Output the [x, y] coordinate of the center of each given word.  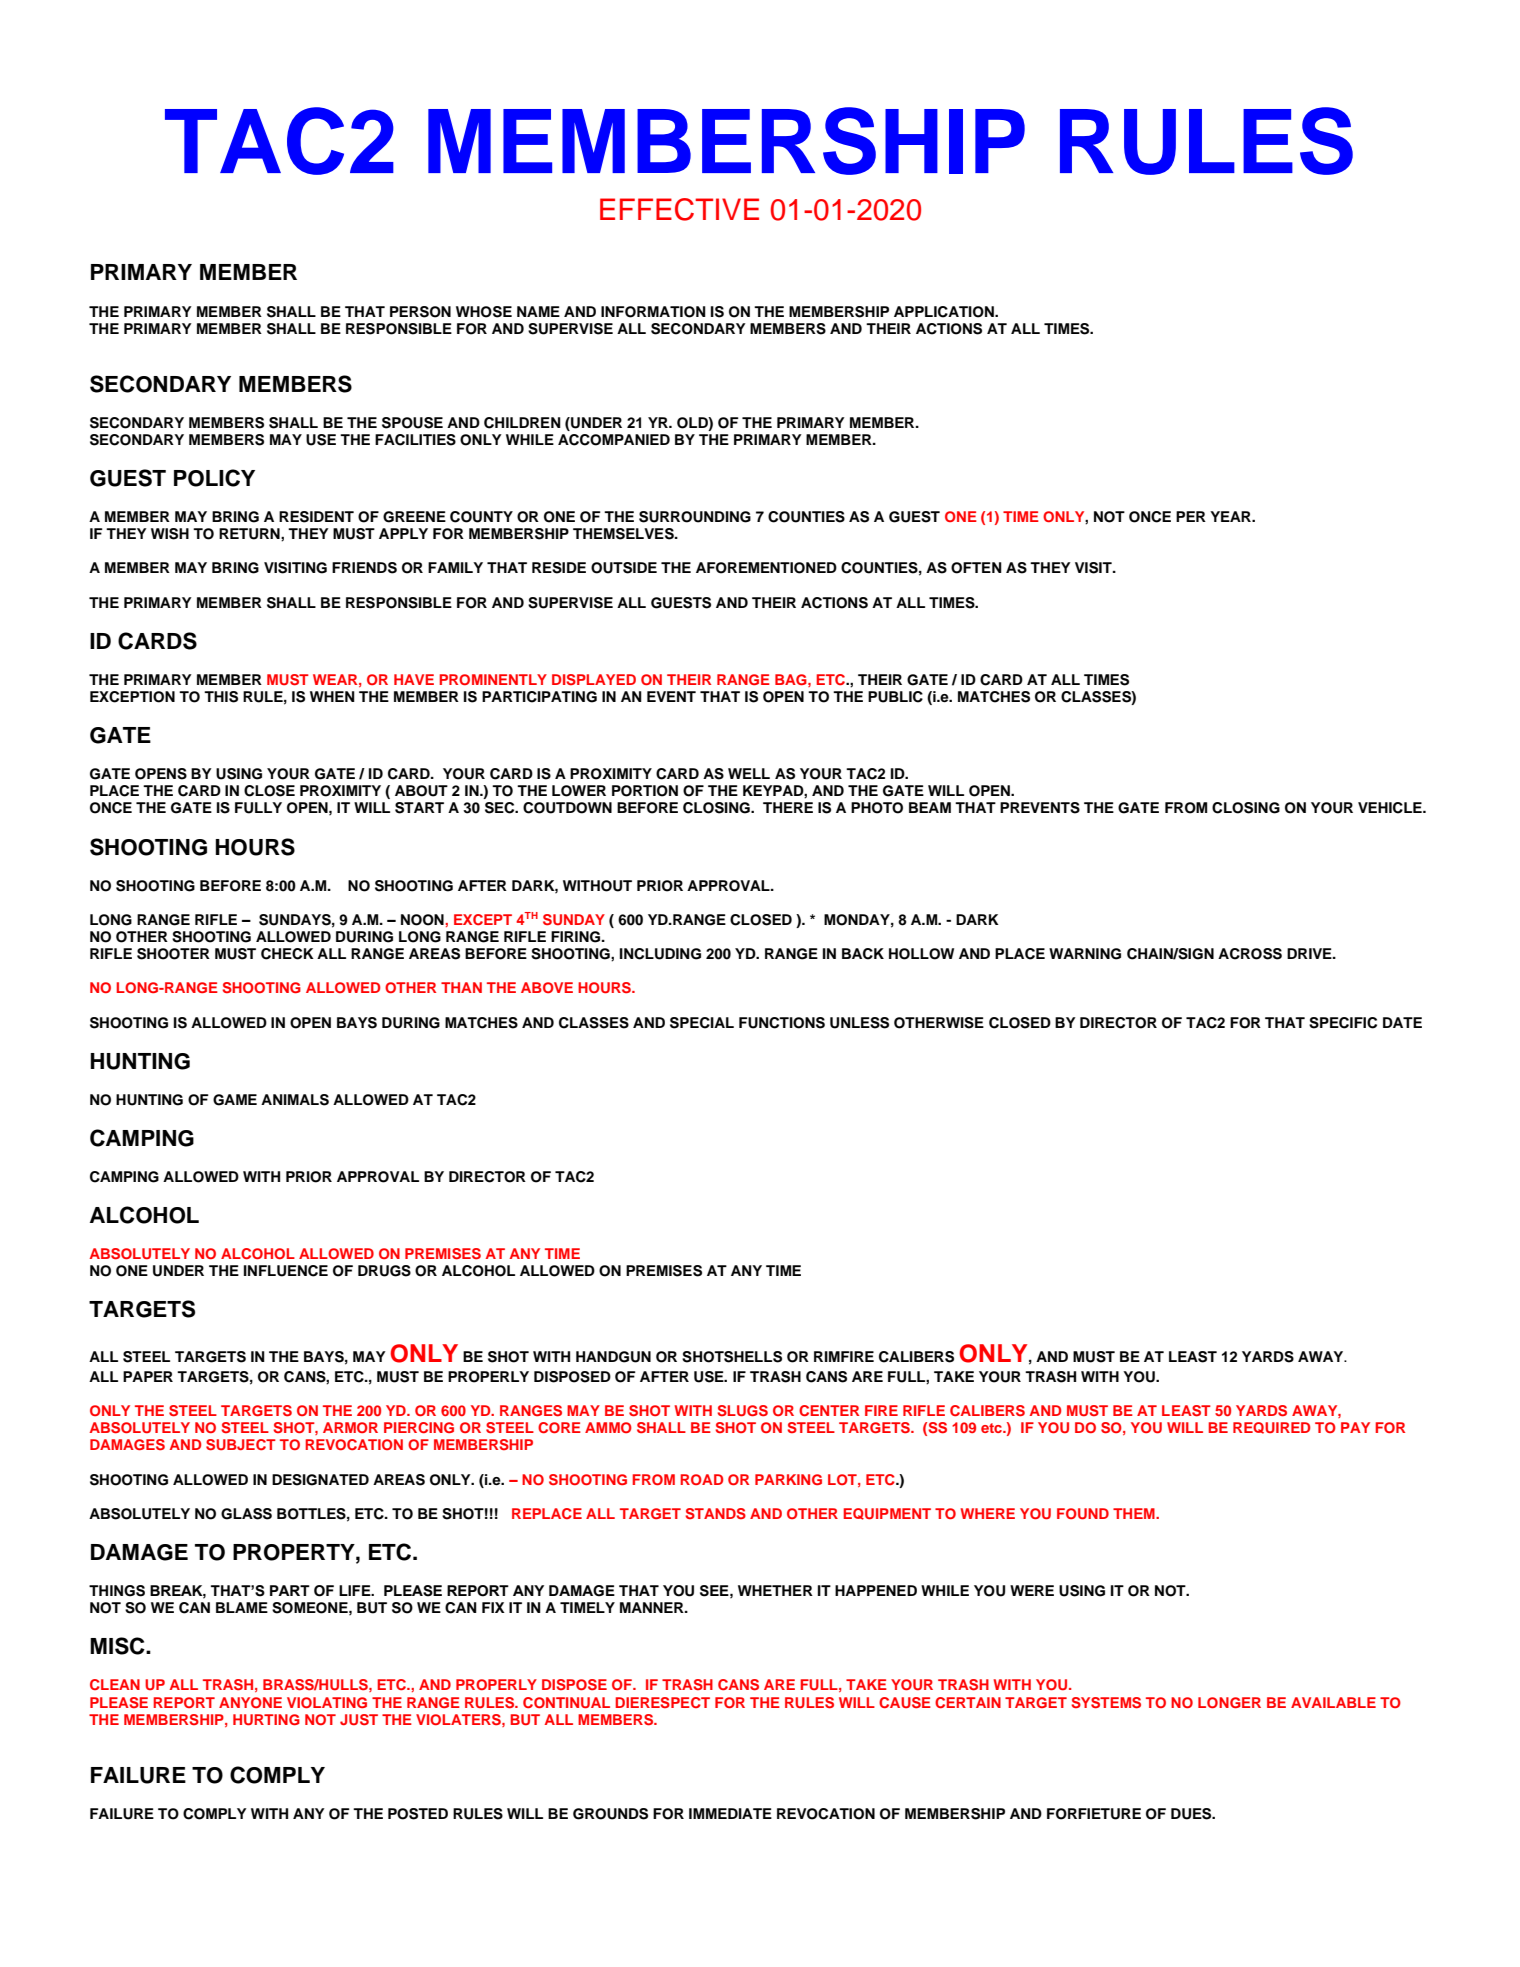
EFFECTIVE [679, 209]
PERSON [420, 312]
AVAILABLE [1333, 1702]
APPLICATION [945, 312]
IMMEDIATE [730, 1813]
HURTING [266, 1720]
